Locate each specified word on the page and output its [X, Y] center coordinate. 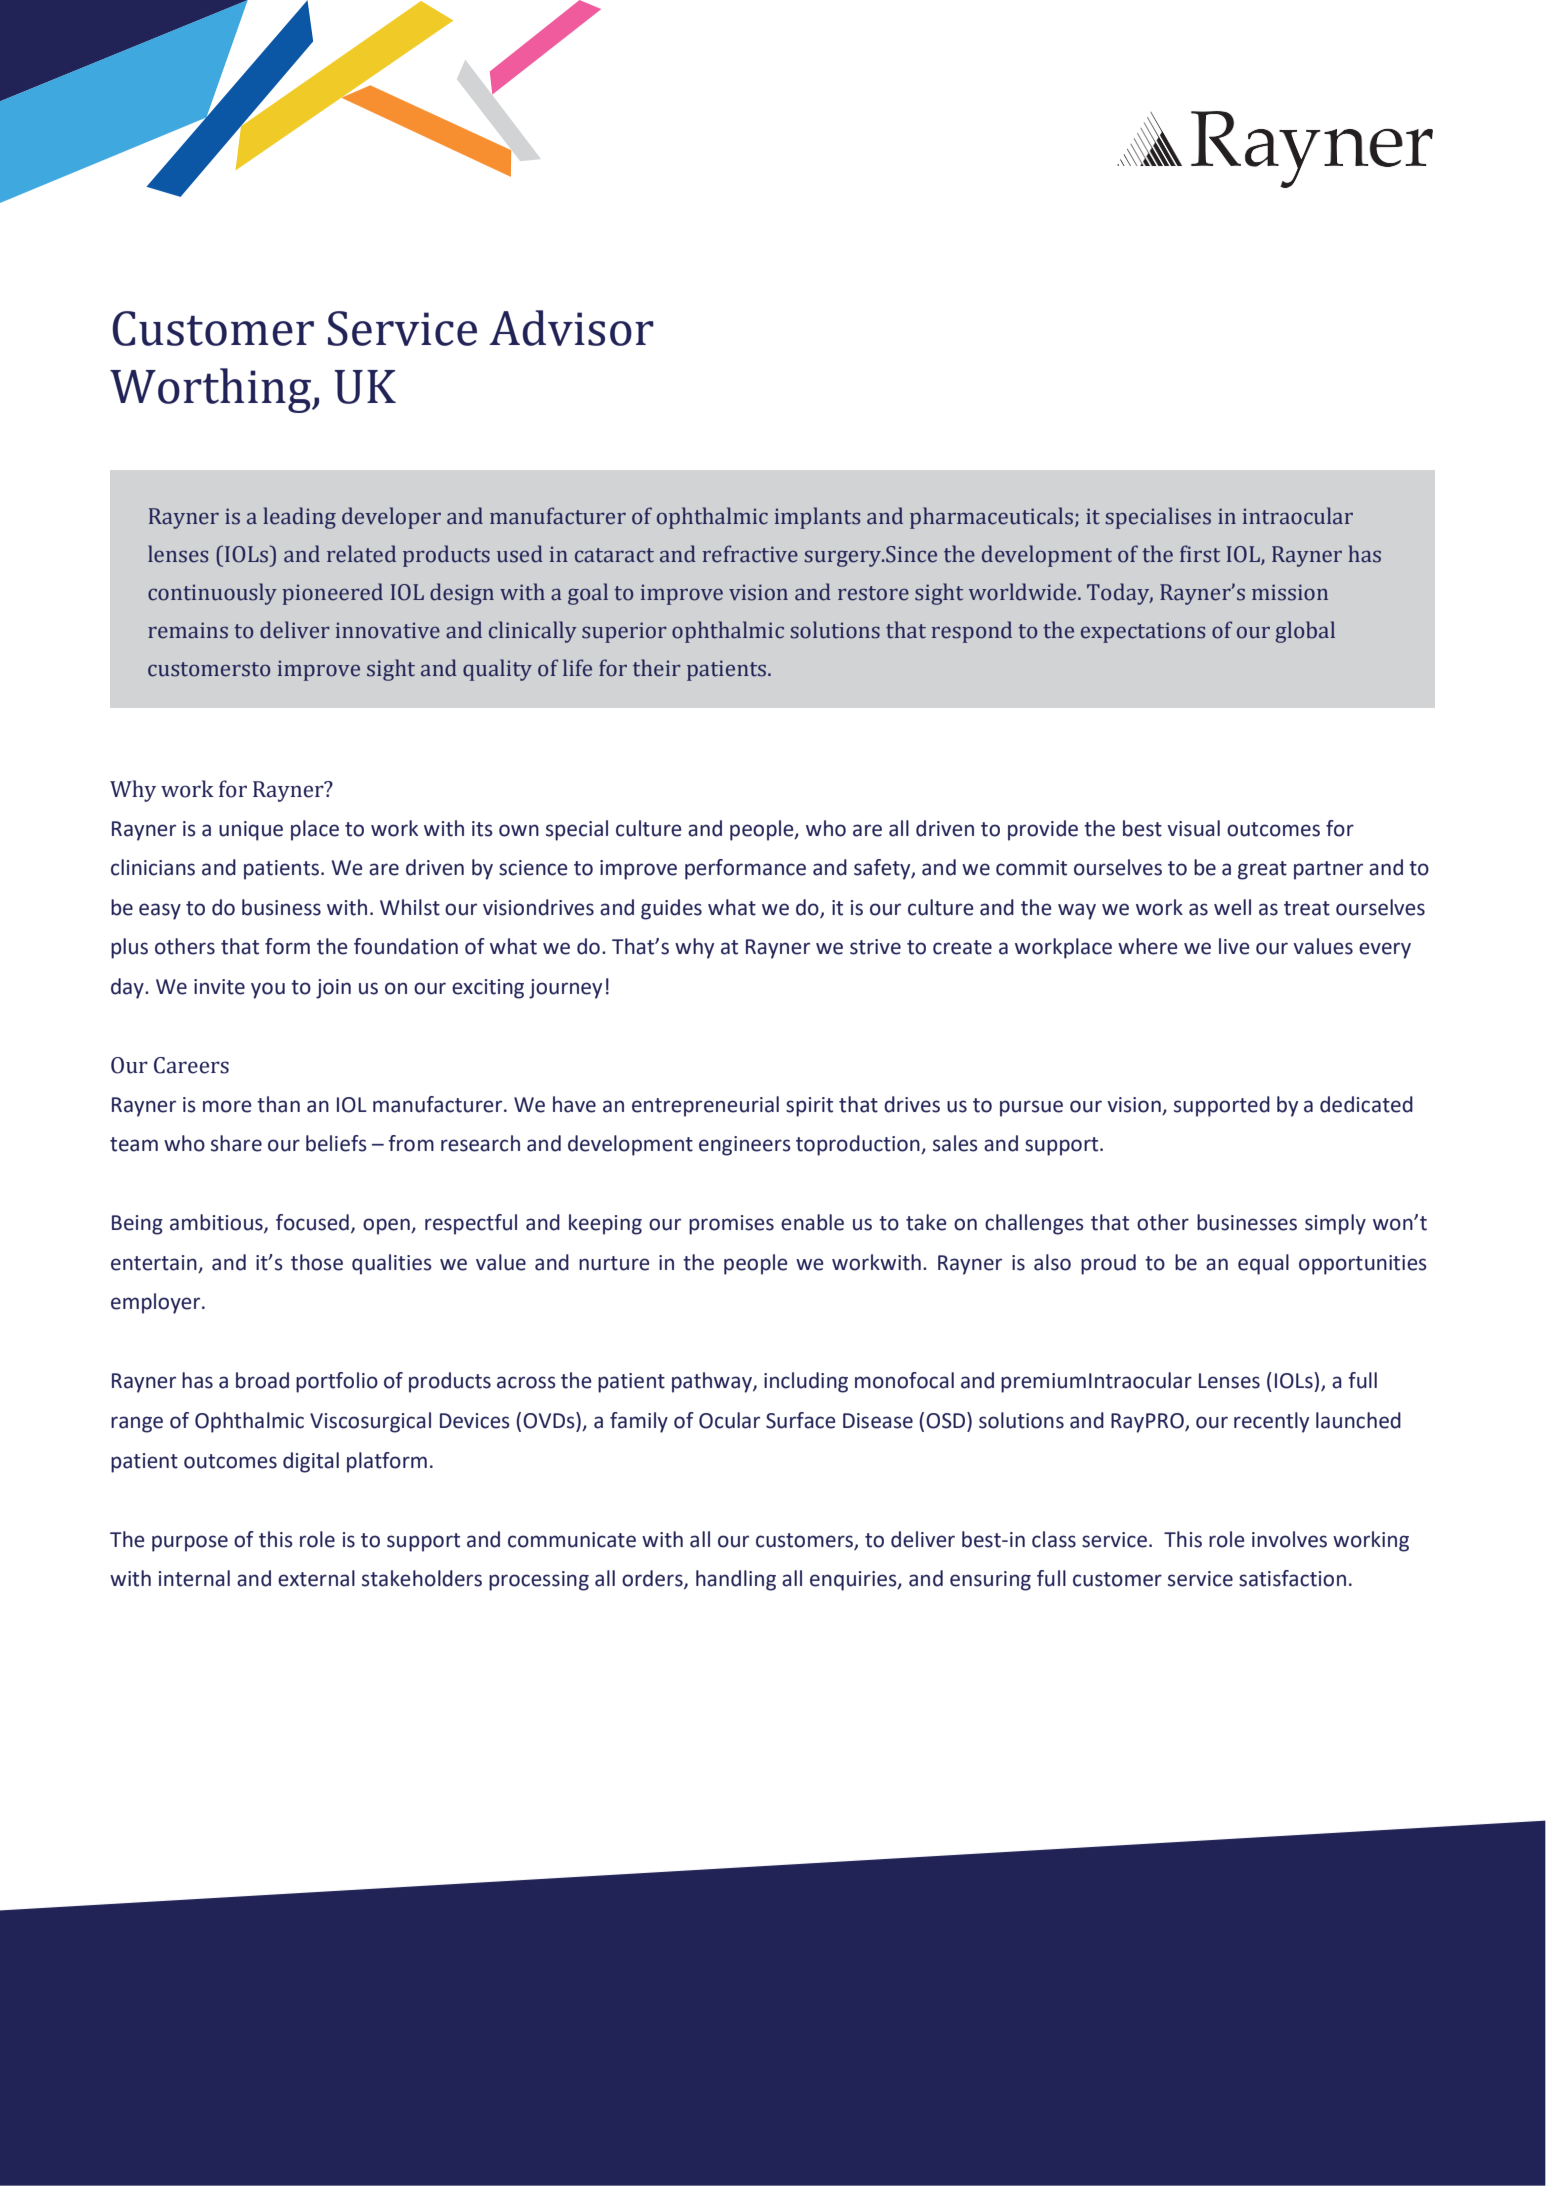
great [1262, 870]
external [316, 1578]
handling [736, 1580]
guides [671, 909]
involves [1289, 1539]
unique [251, 831]
